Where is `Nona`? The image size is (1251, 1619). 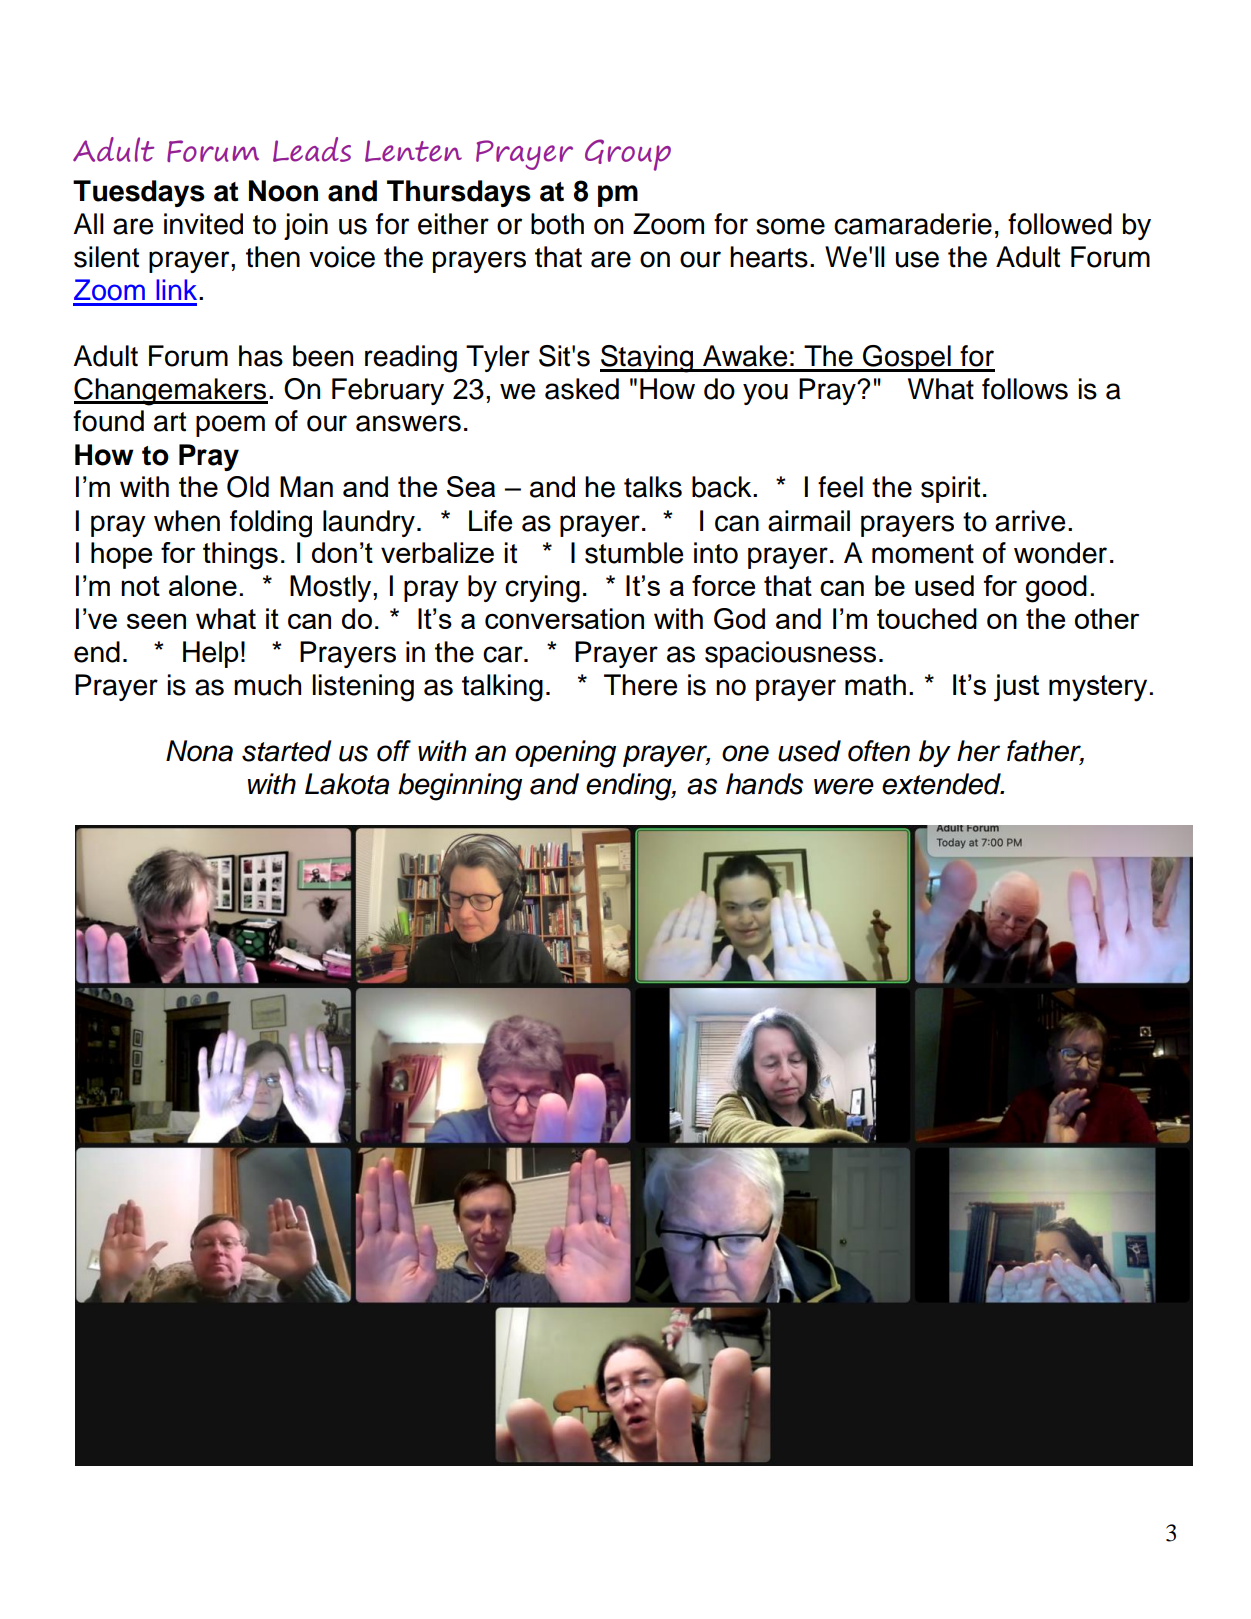 Nona is located at coordinates (199, 751).
